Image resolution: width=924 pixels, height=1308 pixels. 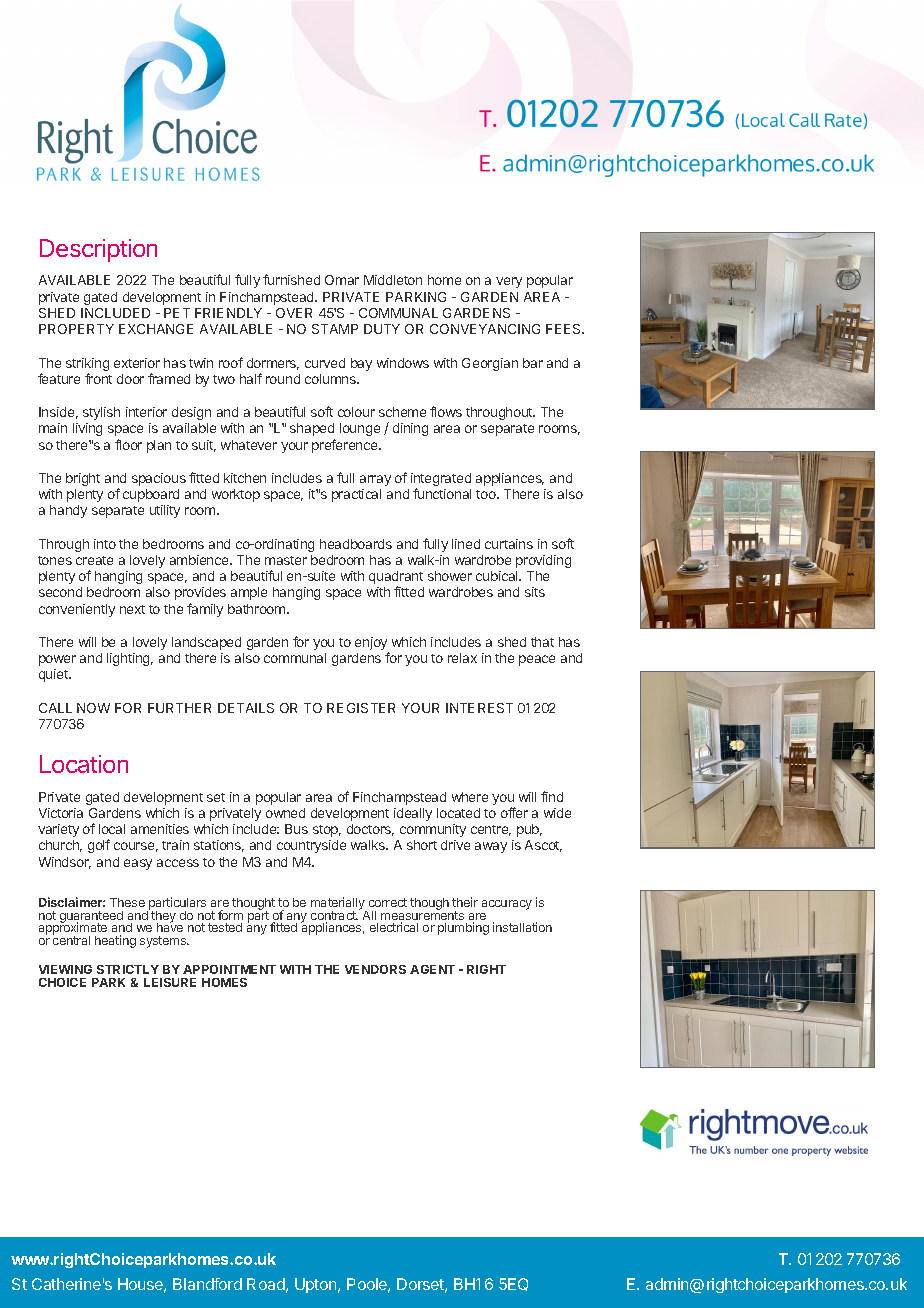 What do you see at coordinates (375, 969) in the image?
I see `VENDORS` at bounding box center [375, 969].
